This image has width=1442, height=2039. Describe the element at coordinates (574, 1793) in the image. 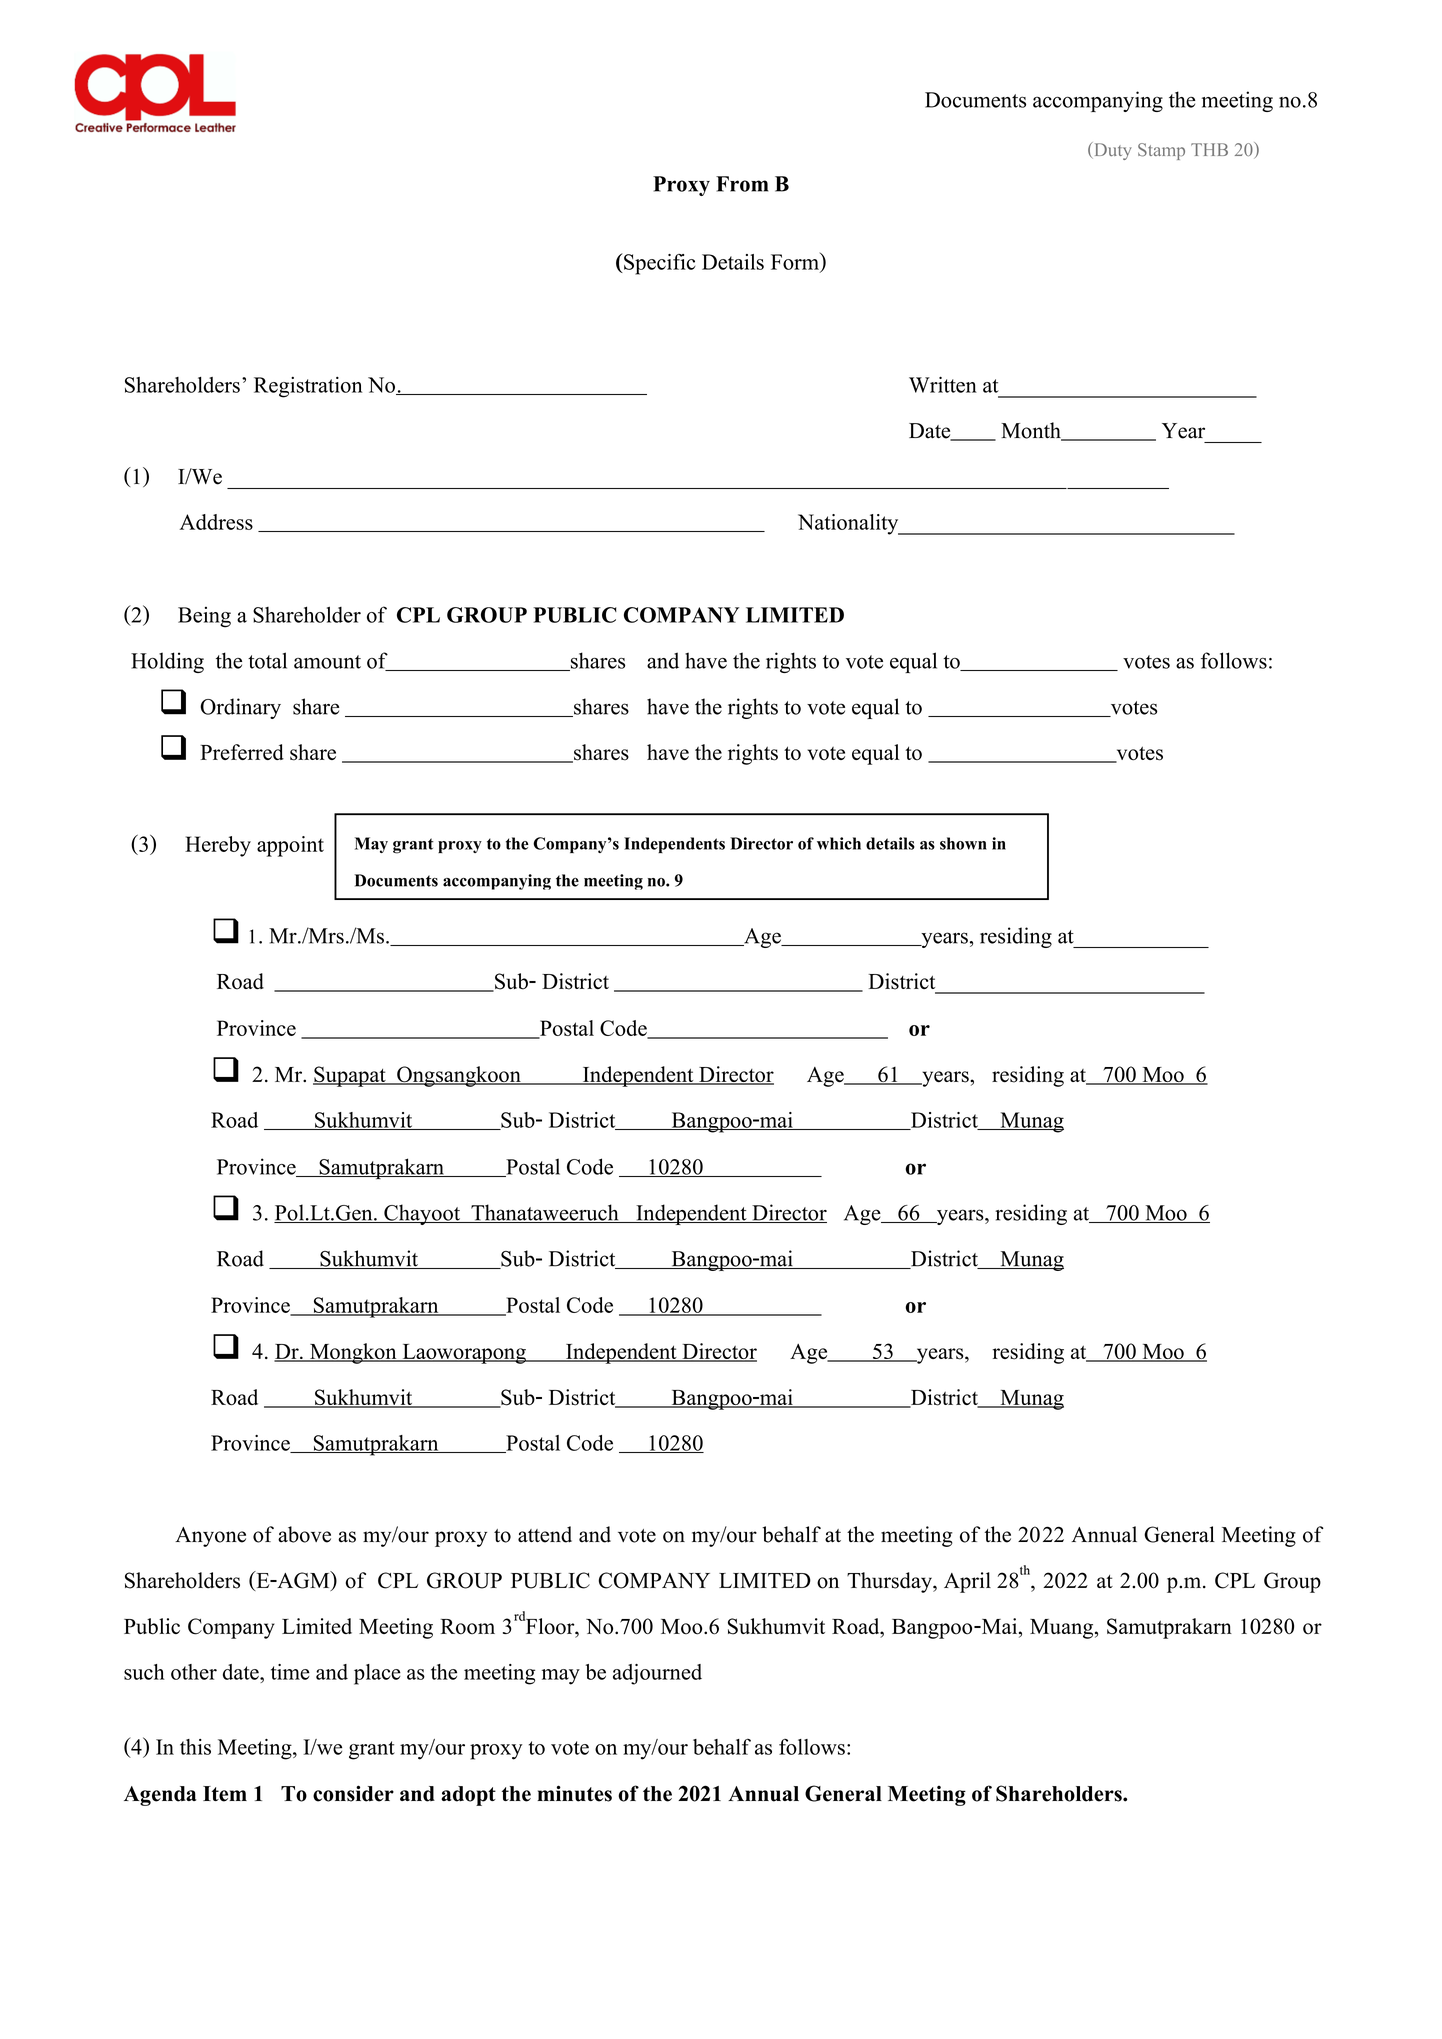

I see `minutes` at that location.
